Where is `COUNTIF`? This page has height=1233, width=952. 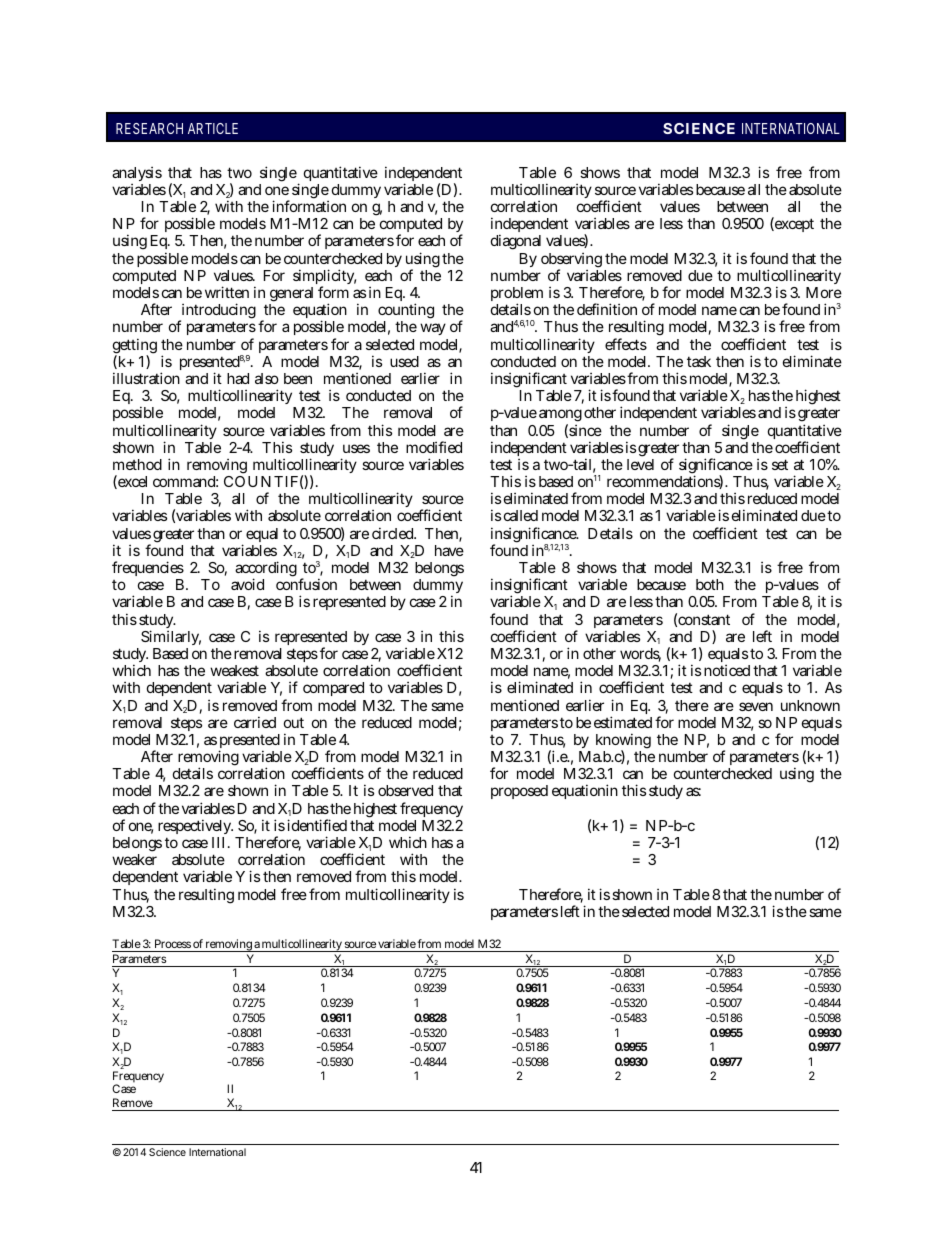
COUNTIF is located at coordinates (261, 481).
